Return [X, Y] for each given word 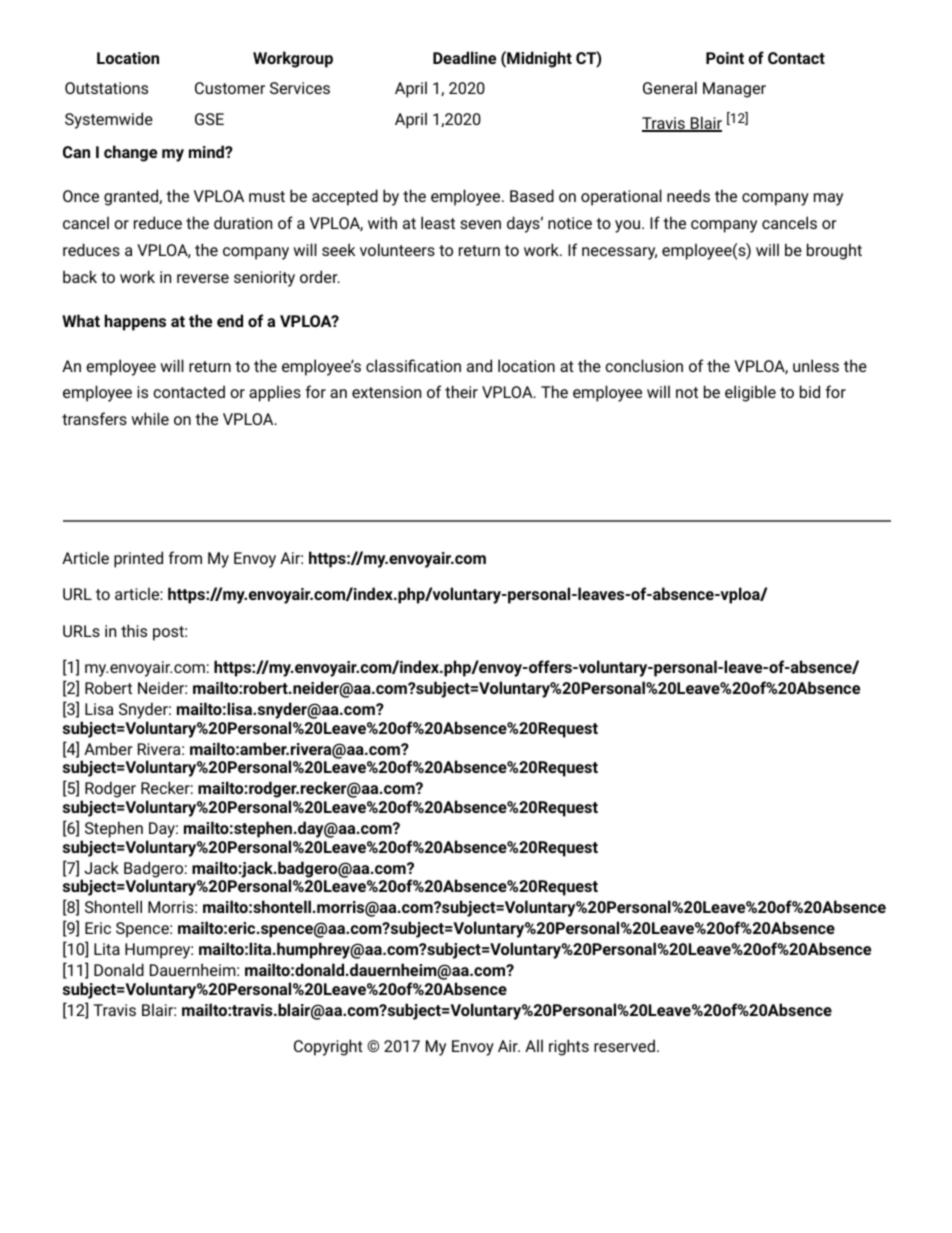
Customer [230, 88]
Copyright [328, 1047]
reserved [624, 1045]
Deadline [464, 57]
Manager [734, 90]
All [534, 1045]
